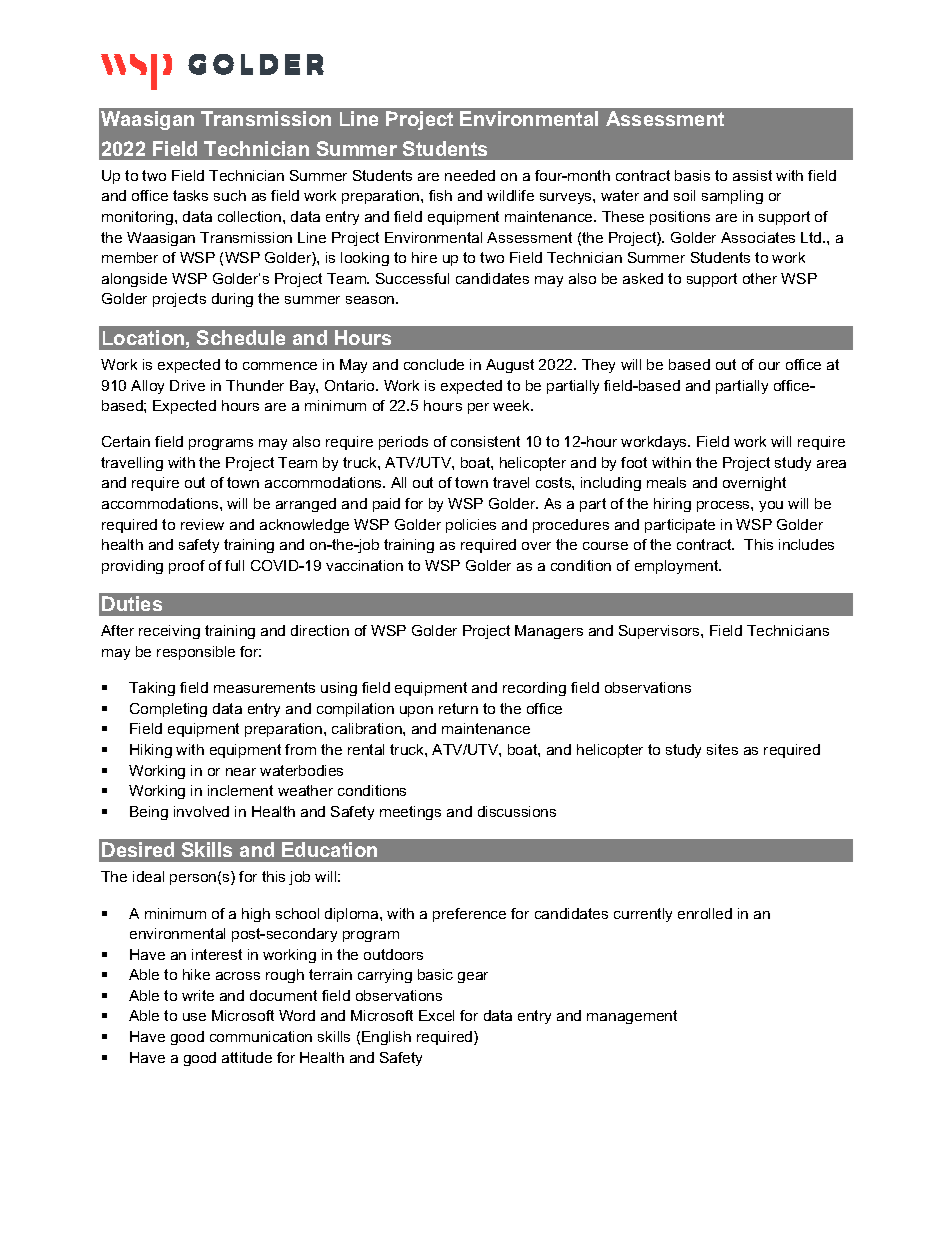  What do you see at coordinates (660, 632) in the document?
I see `Supervisors` at bounding box center [660, 632].
